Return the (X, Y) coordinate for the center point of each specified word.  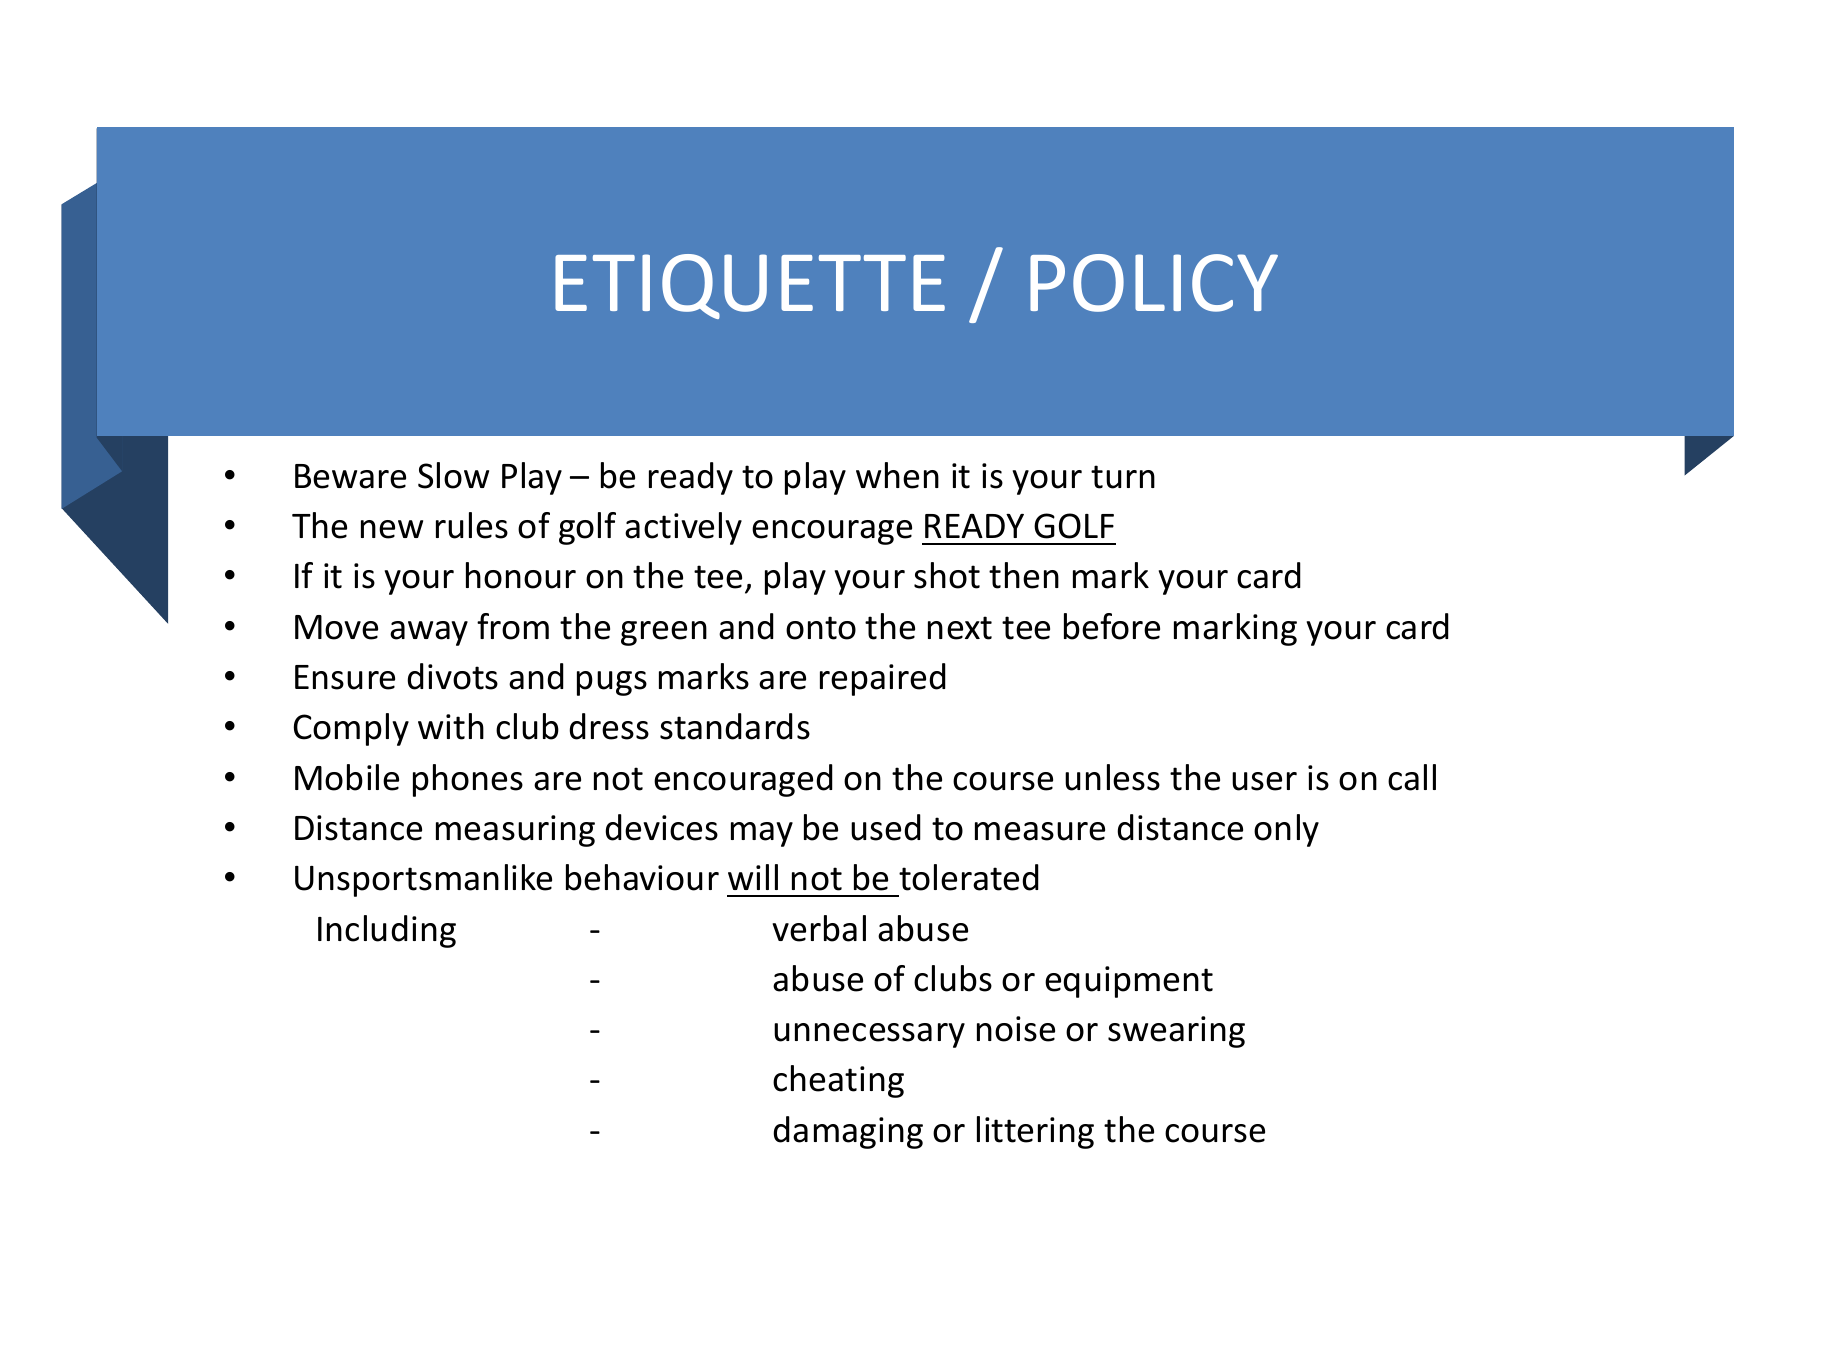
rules (472, 525)
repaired (883, 679)
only (1286, 830)
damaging (848, 1132)
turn (1123, 477)
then (1024, 575)
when (897, 475)
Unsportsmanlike (423, 880)
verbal (819, 928)
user (1264, 781)
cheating (838, 1081)
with (451, 726)
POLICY (1154, 283)
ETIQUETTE (750, 286)
